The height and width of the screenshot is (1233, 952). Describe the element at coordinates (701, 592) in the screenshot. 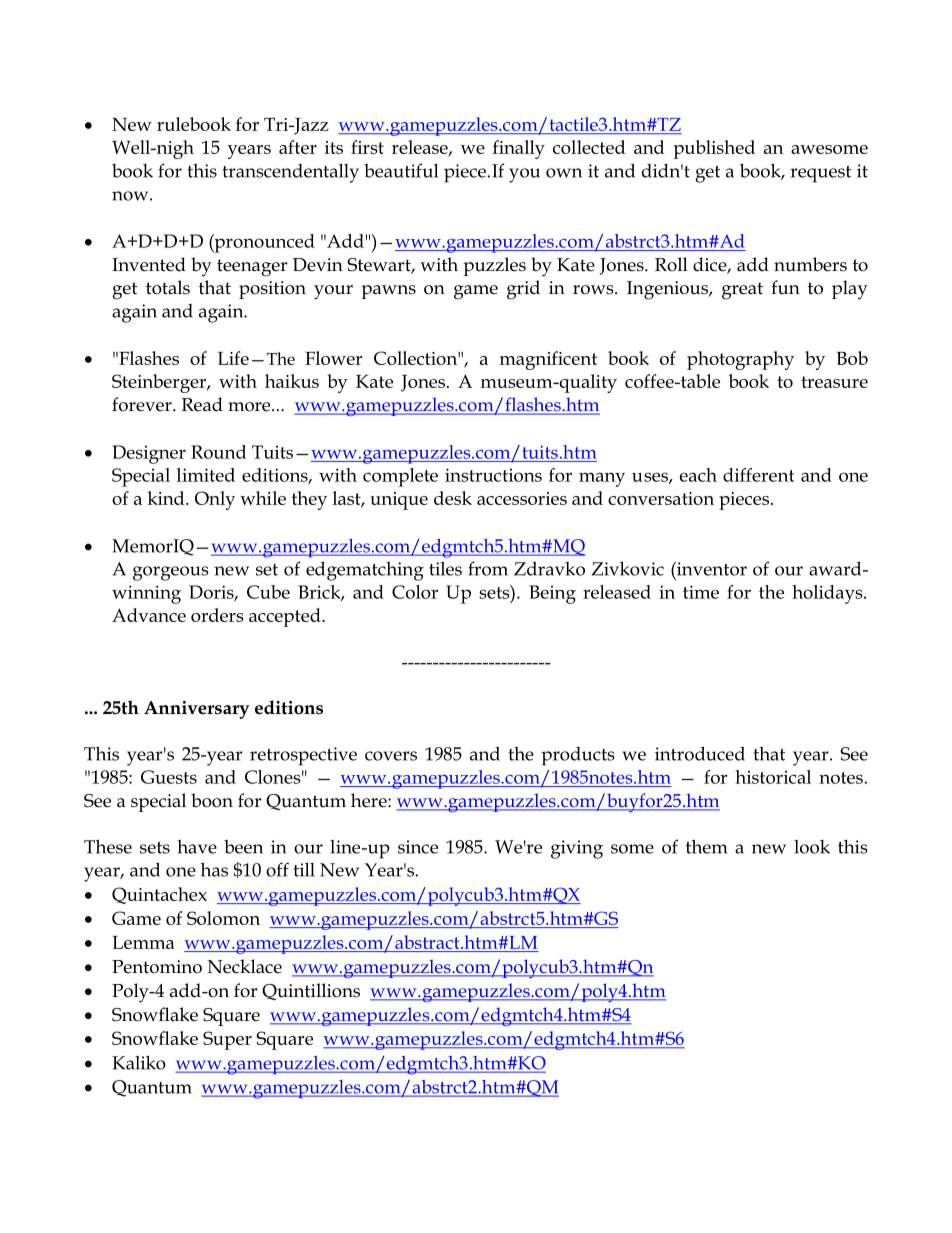

I see `time` at that location.
